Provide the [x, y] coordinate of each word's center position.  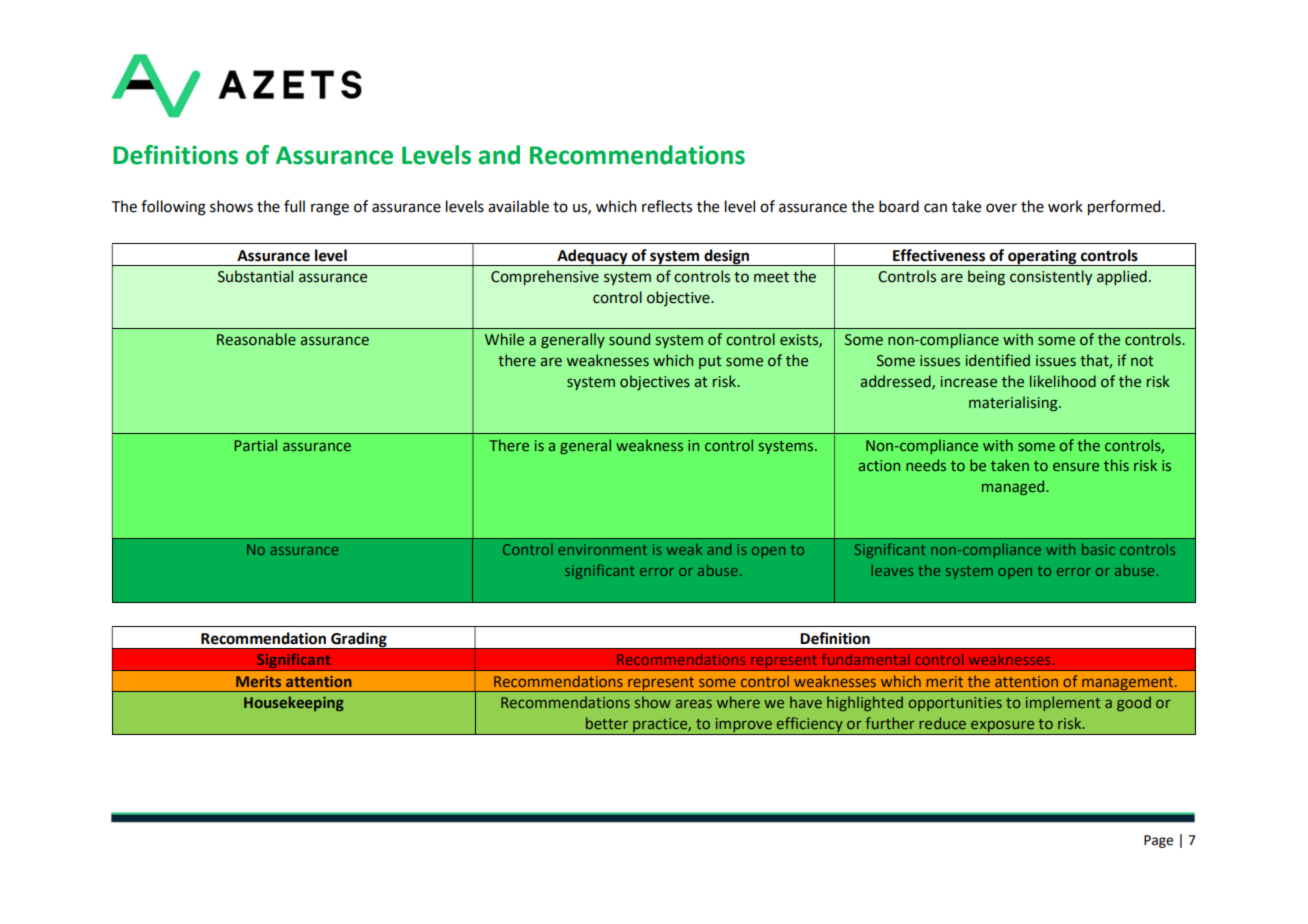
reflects [667, 206]
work [1065, 206]
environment [602, 549]
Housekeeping [294, 703]
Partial [256, 445]
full [294, 206]
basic [1098, 549]
